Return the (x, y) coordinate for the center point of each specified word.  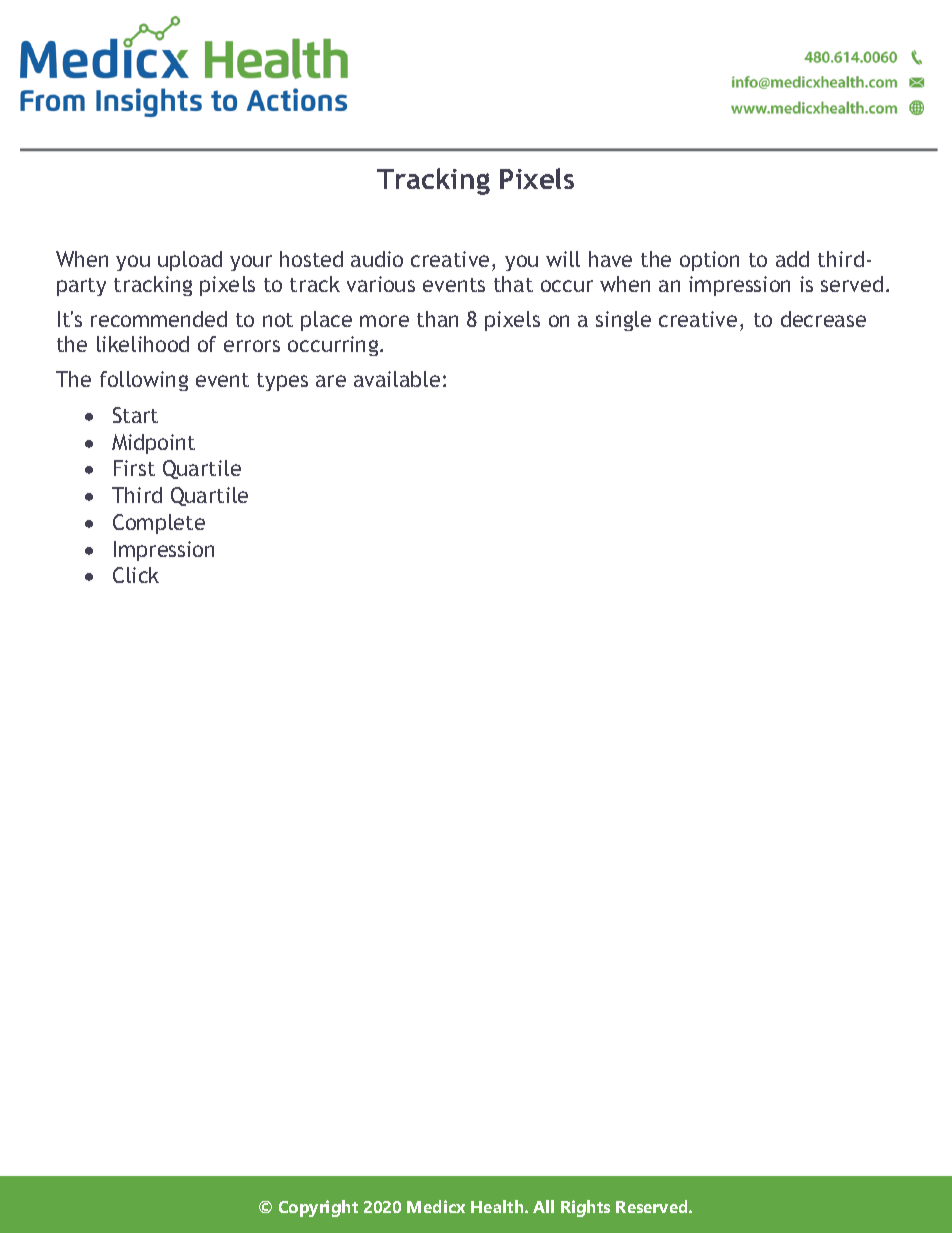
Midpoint (153, 444)
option (709, 261)
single (623, 321)
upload (190, 261)
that (513, 284)
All (543, 1206)
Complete (159, 524)
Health (498, 1206)
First (134, 468)
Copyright (318, 1208)
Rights (585, 1208)
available (397, 379)
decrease (823, 319)
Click (136, 575)
